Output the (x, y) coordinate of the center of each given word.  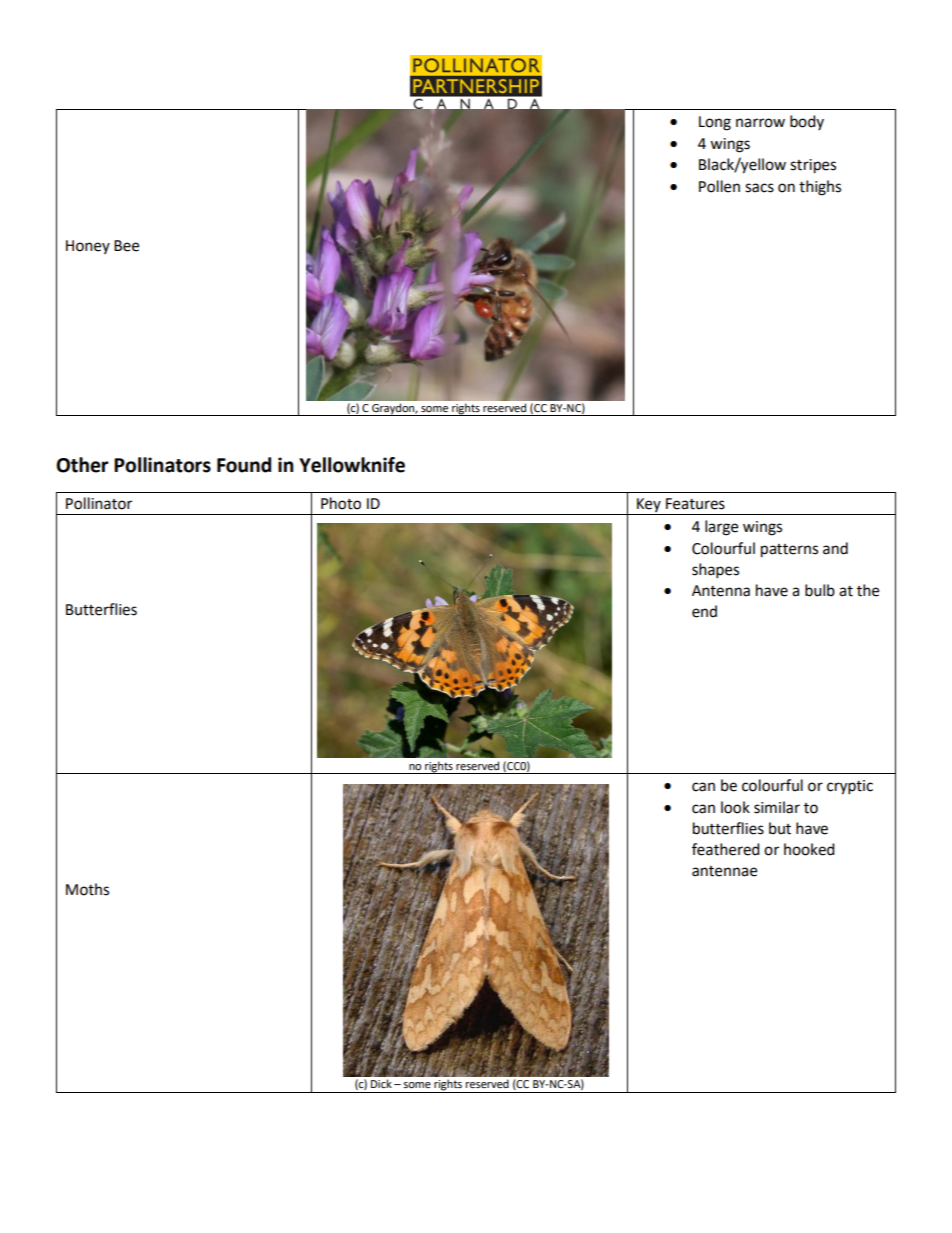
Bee (126, 246)
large (721, 528)
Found (244, 465)
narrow (760, 123)
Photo (341, 503)
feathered (726, 849)
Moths (87, 889)
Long (715, 123)
